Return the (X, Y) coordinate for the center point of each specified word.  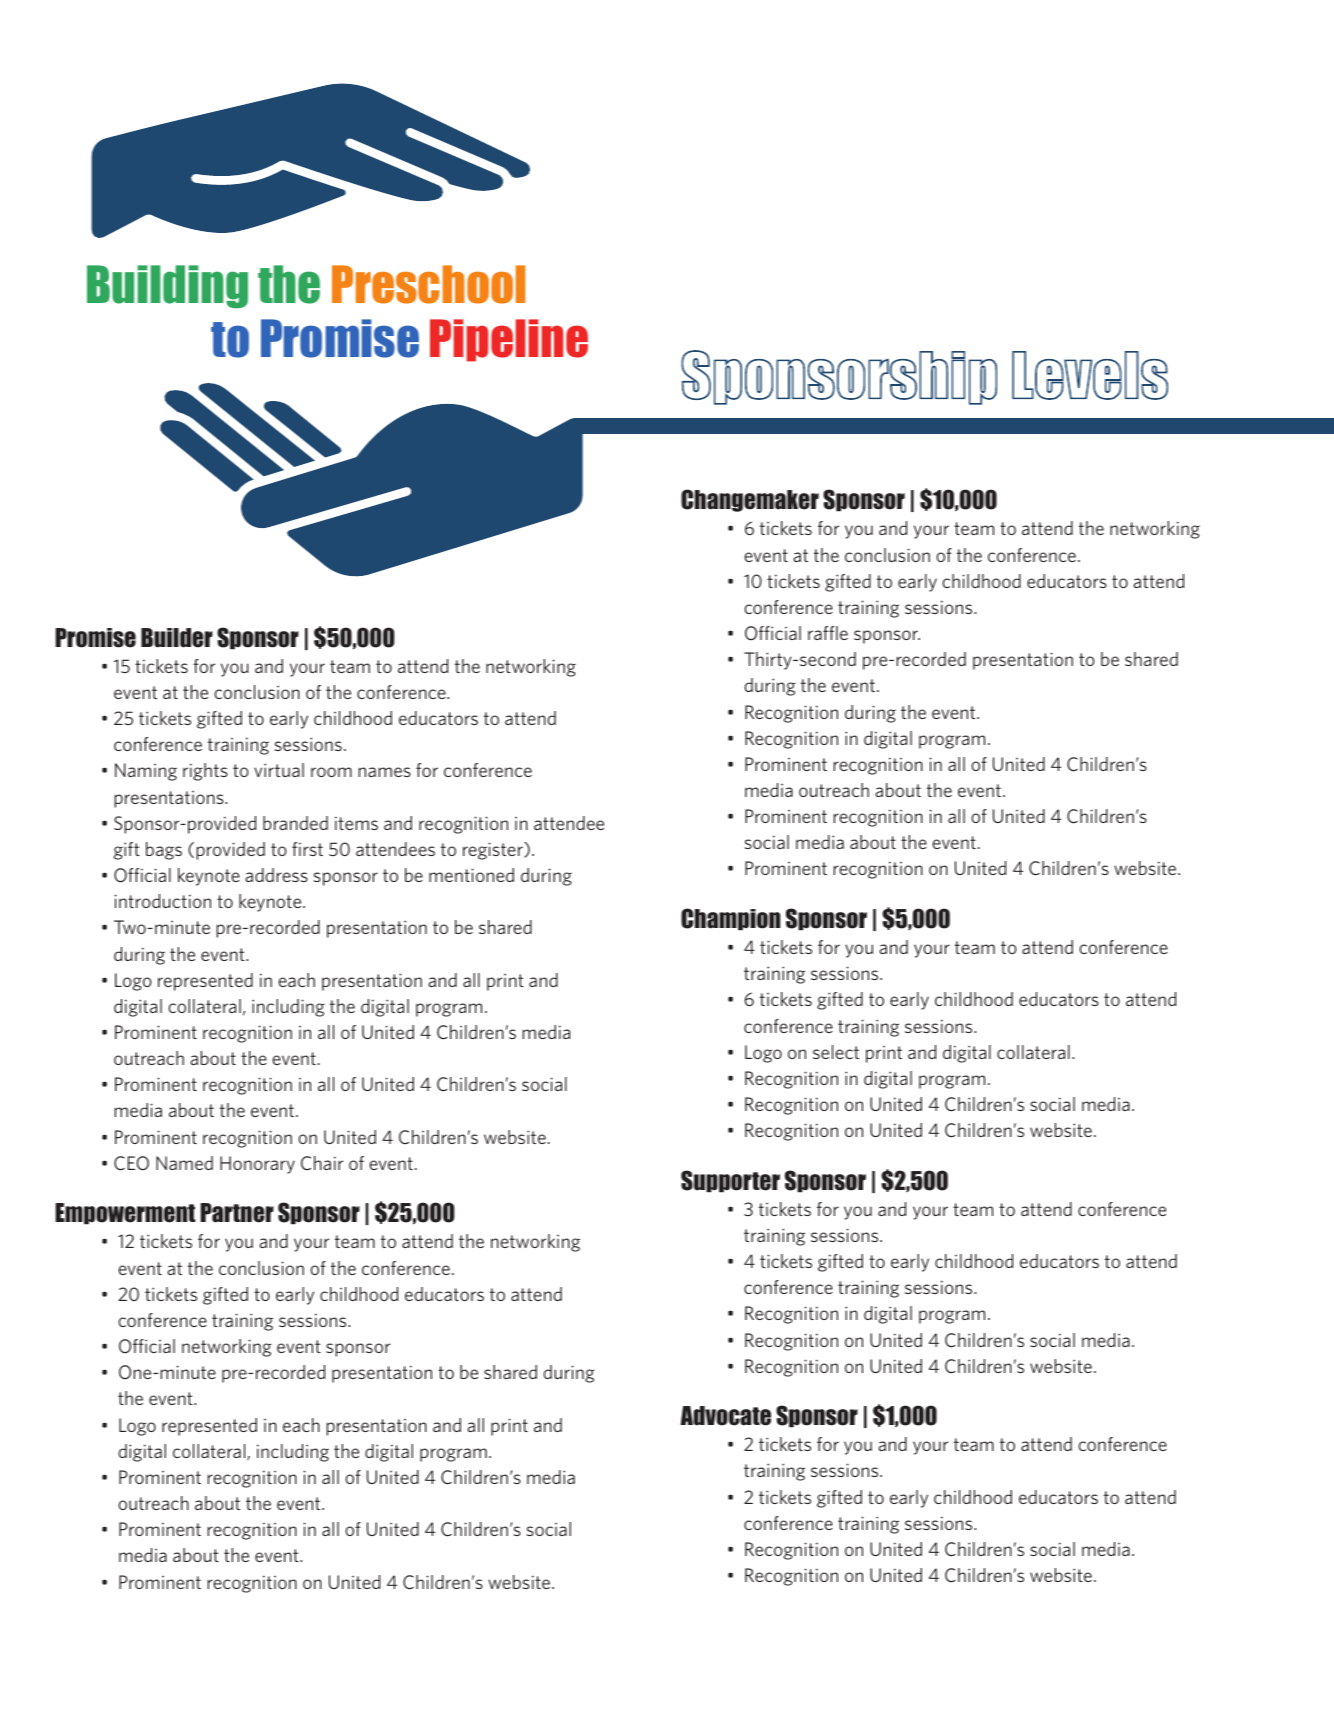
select (836, 1052)
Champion (731, 919)
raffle (828, 633)
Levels (1090, 375)
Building (167, 287)
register (494, 851)
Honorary (257, 1165)
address (276, 875)
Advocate (725, 1416)
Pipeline (509, 340)
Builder (177, 638)
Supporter (730, 1181)
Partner (237, 1213)
